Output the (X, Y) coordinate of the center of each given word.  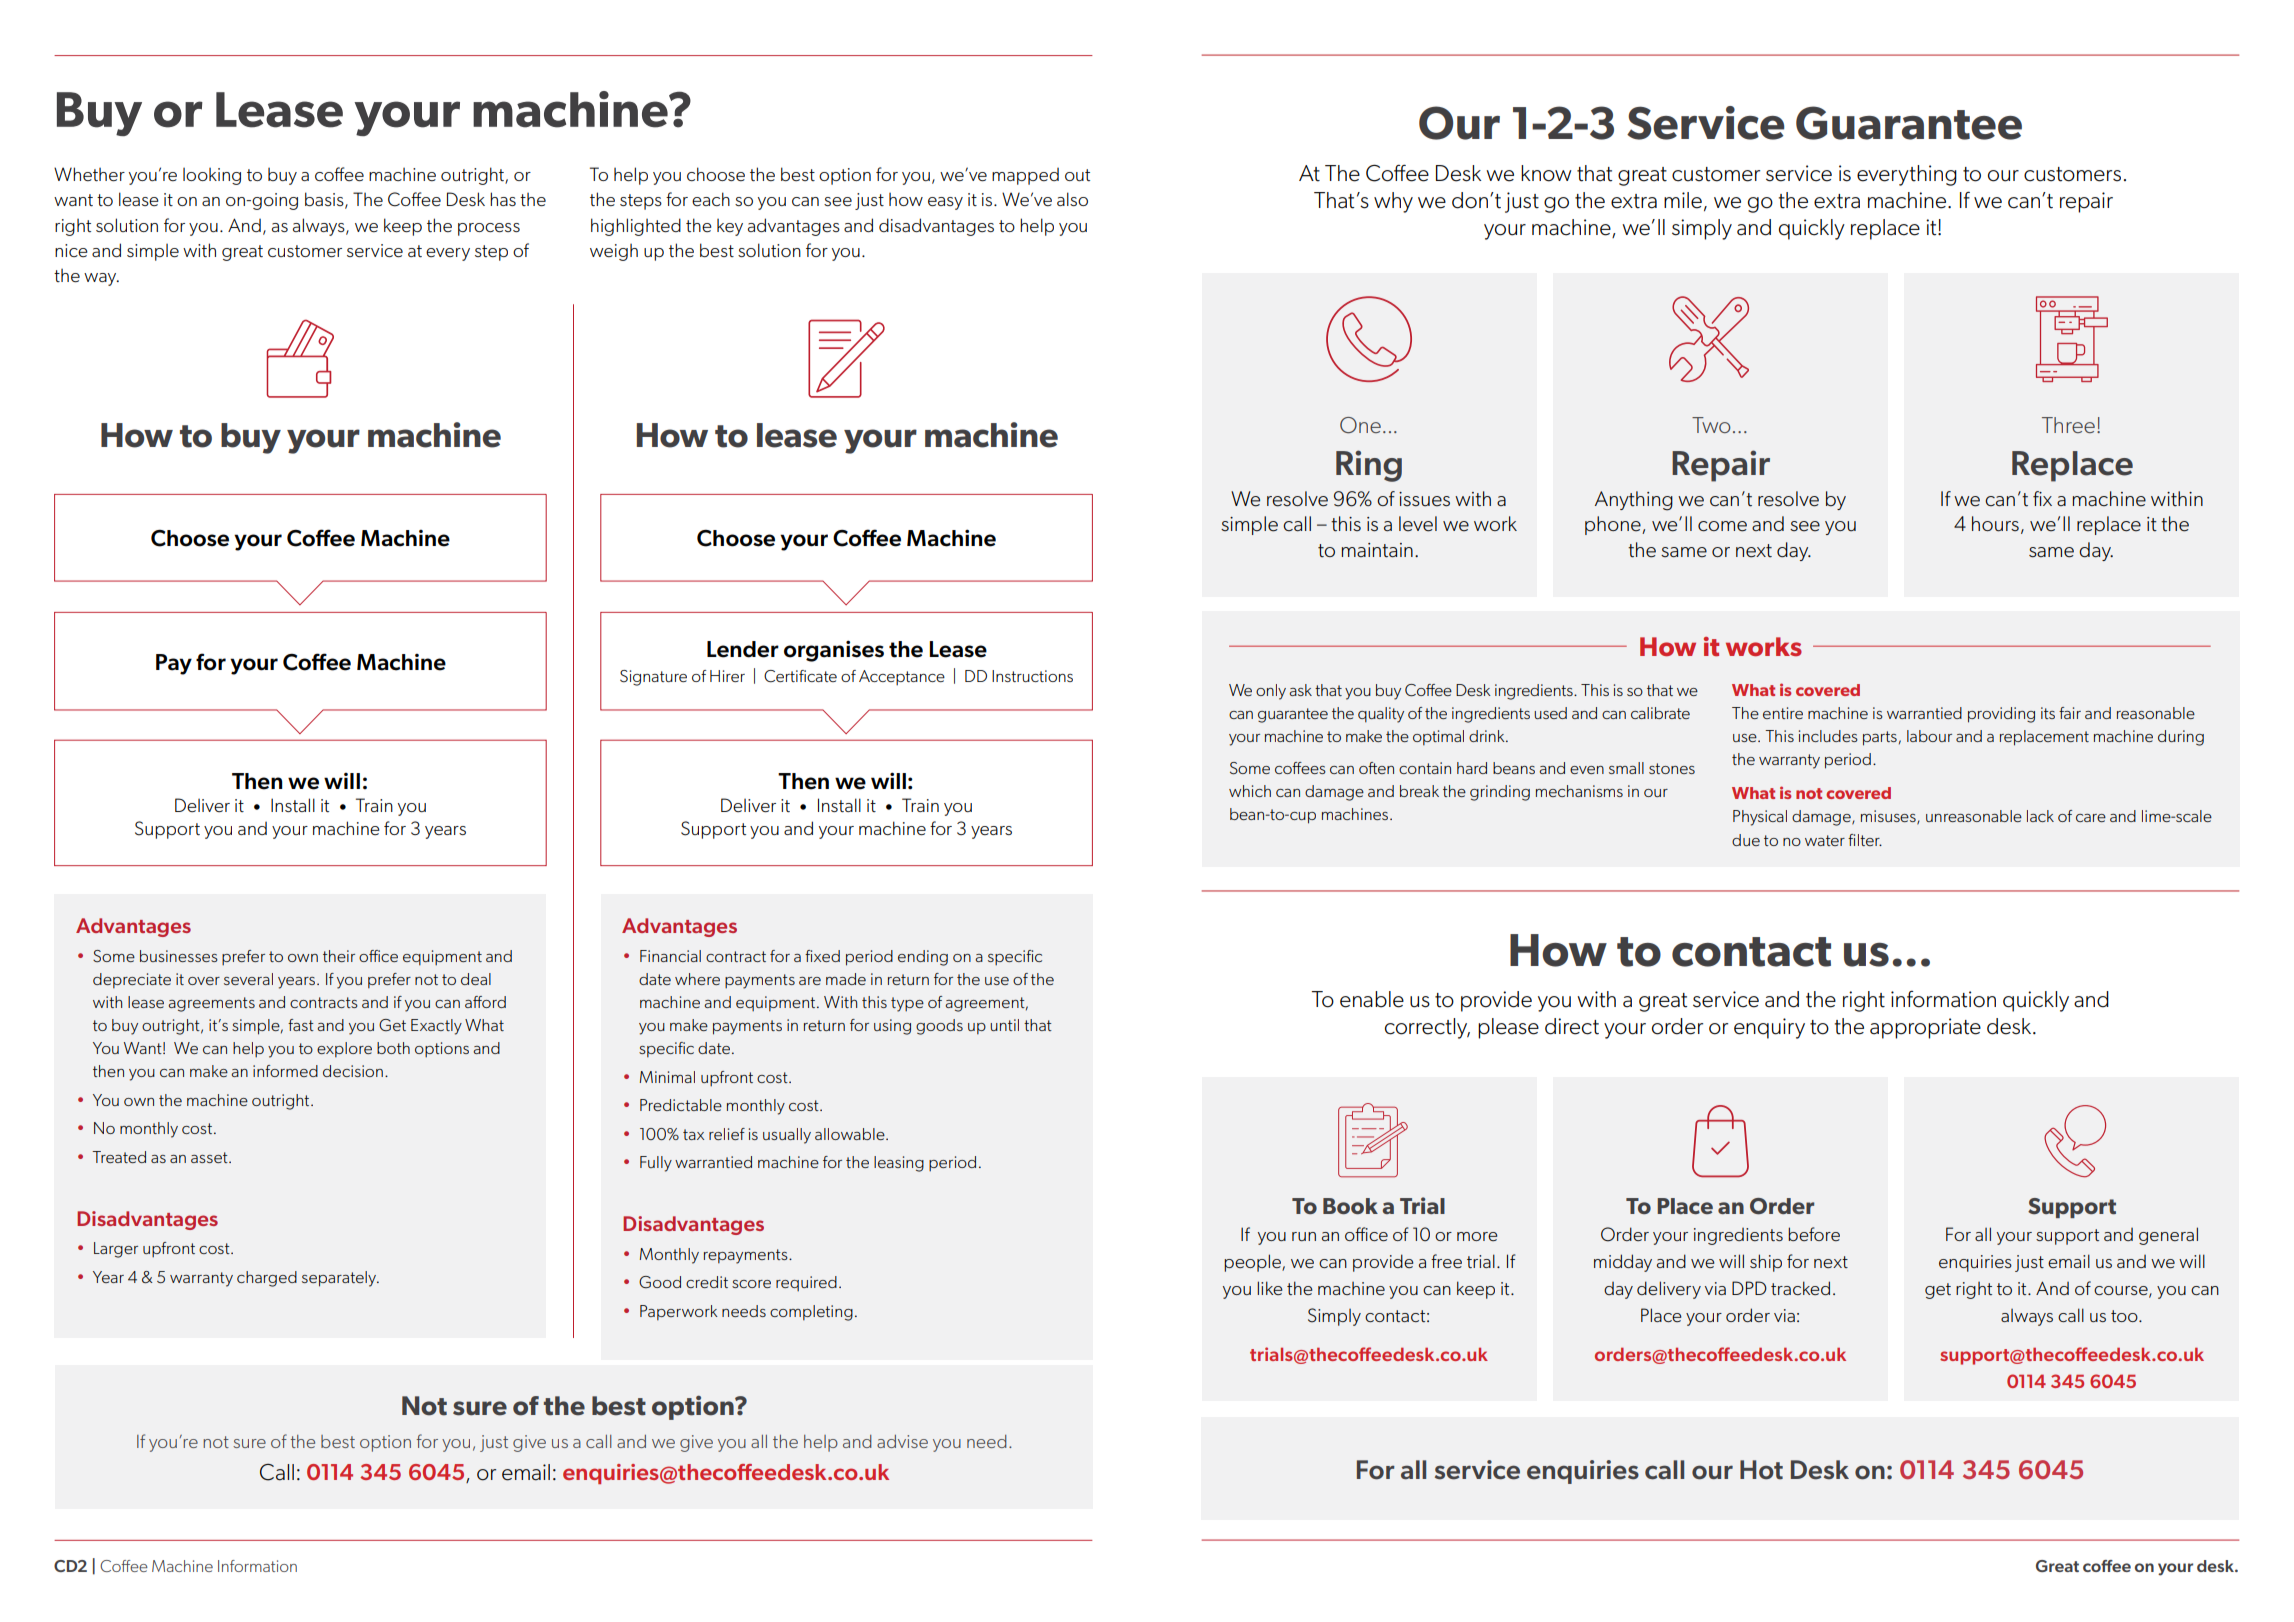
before (1814, 1234)
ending (923, 958)
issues (1424, 499)
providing (2001, 715)
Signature (653, 678)
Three (2068, 425)
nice (71, 250)
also (1072, 199)
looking (212, 176)
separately (340, 1279)
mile (1683, 200)
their (339, 956)
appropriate (1925, 1028)
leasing (899, 1164)
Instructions (1032, 676)
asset (210, 1157)
